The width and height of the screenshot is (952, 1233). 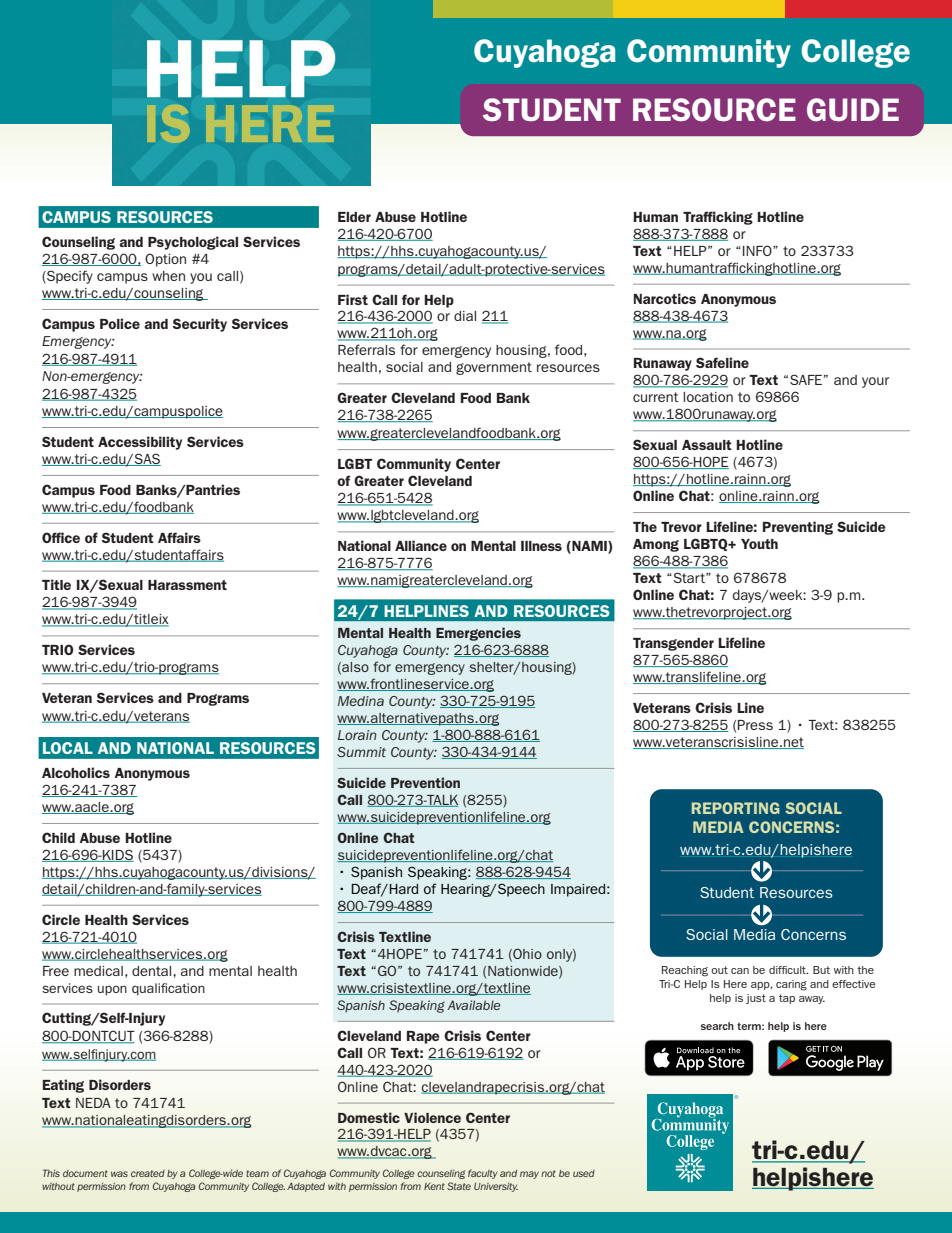 What do you see at coordinates (148, 1173) in the screenshot?
I see `created` at bounding box center [148, 1173].
